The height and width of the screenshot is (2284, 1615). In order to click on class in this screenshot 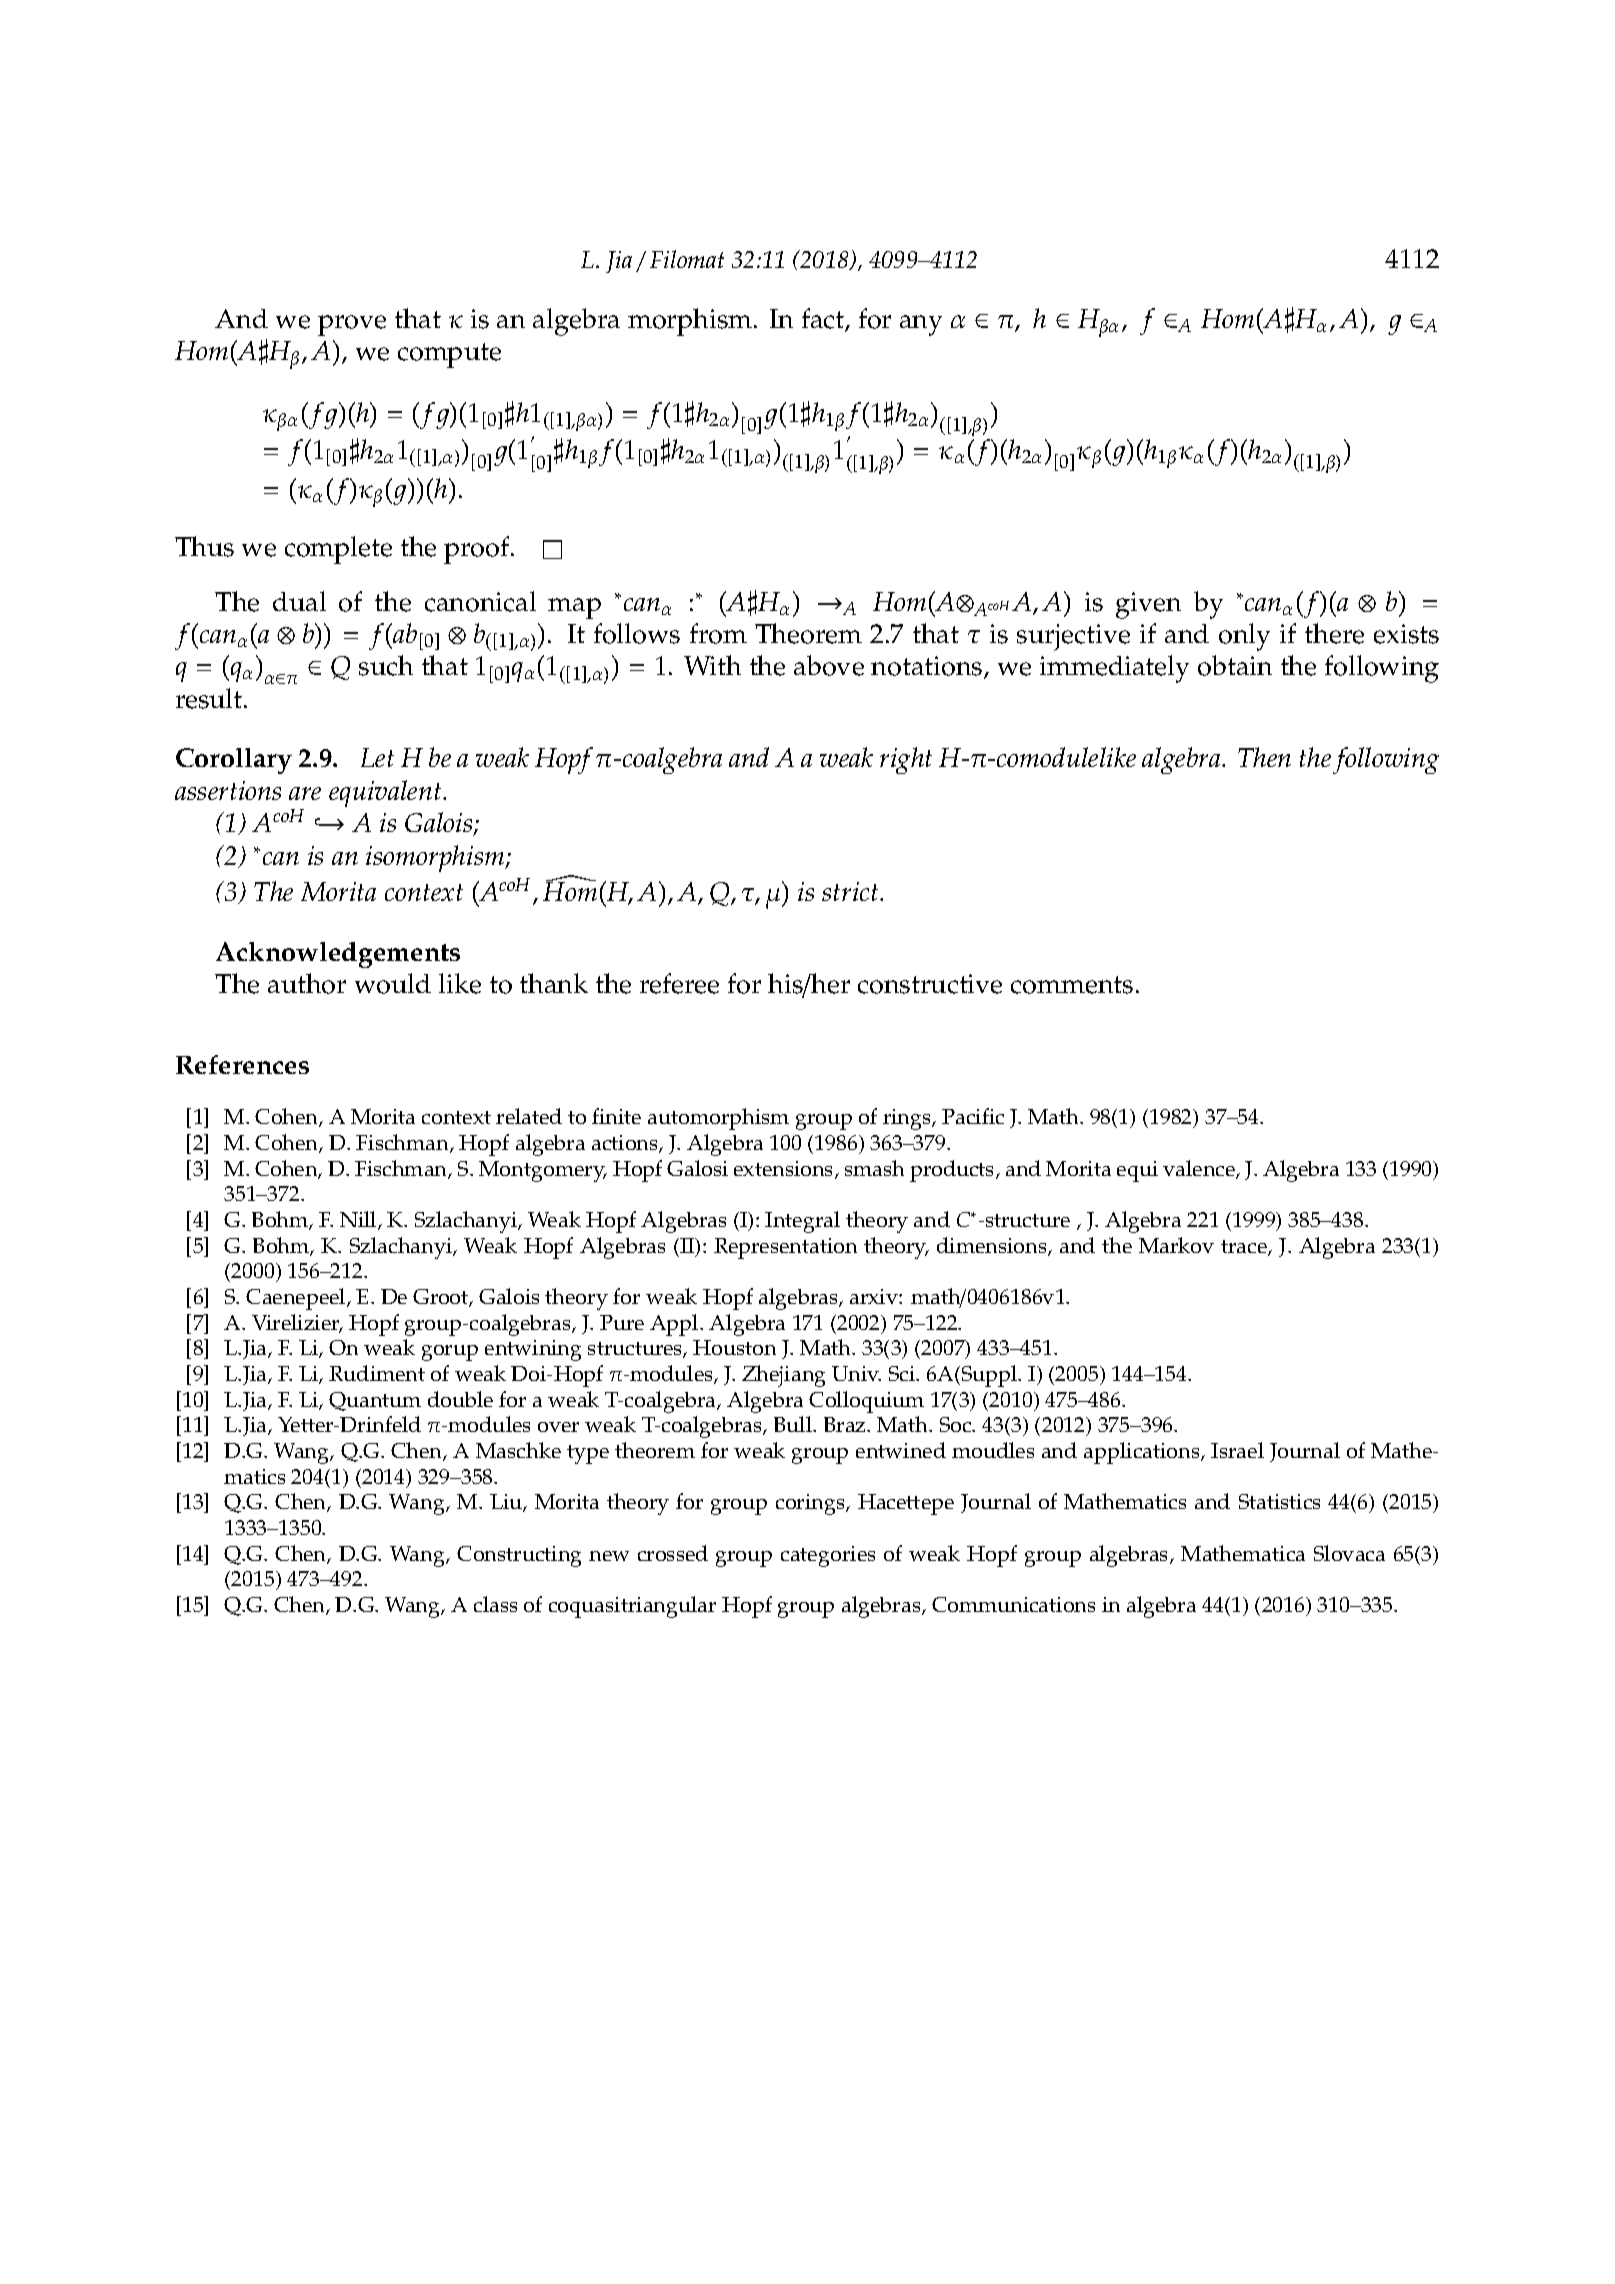, I will do `click(495, 1604)`.
